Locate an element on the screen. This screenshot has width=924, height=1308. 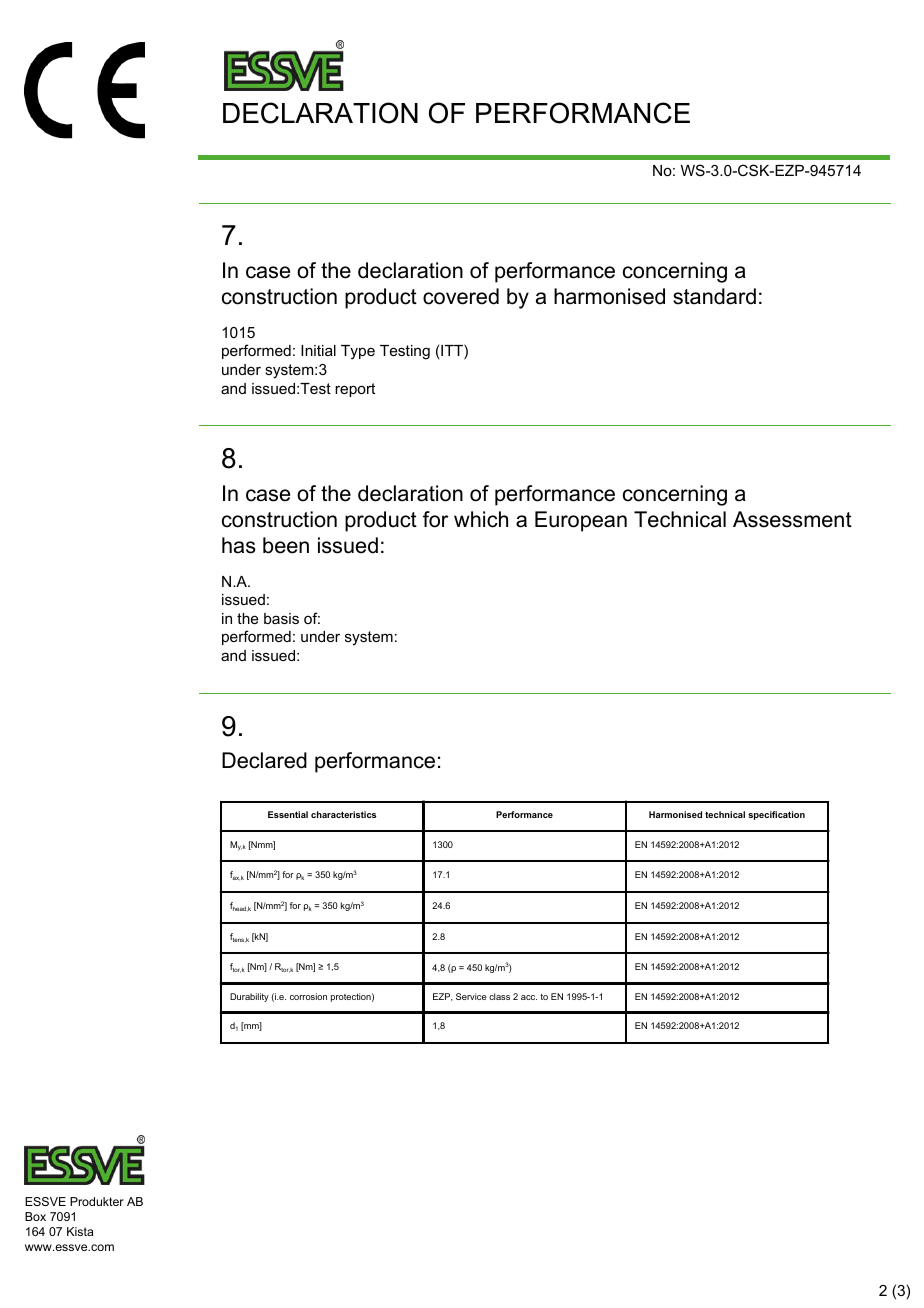
characteristics is located at coordinates (343, 814).
